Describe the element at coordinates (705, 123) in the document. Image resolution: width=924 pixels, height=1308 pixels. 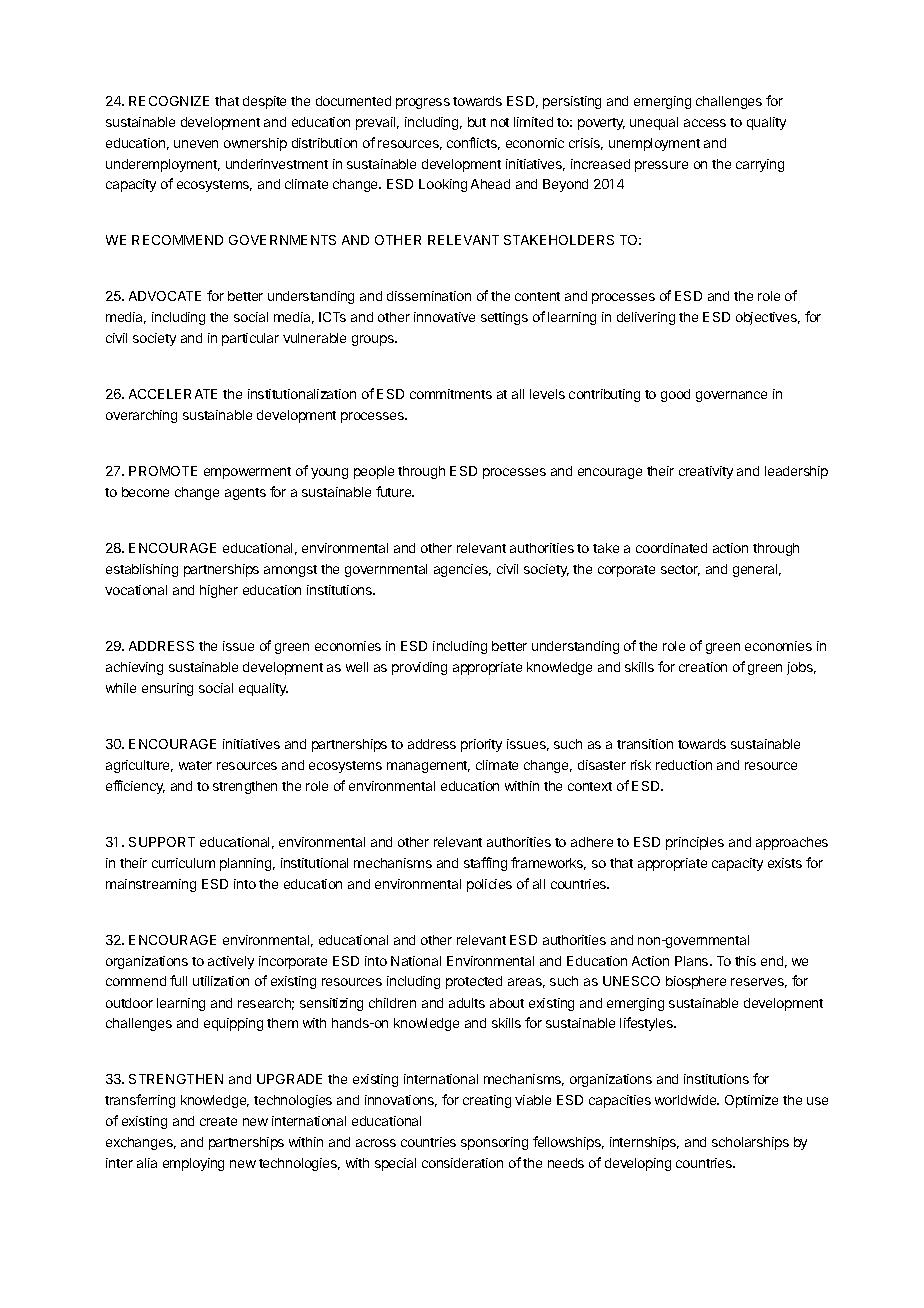
I see `access` at that location.
